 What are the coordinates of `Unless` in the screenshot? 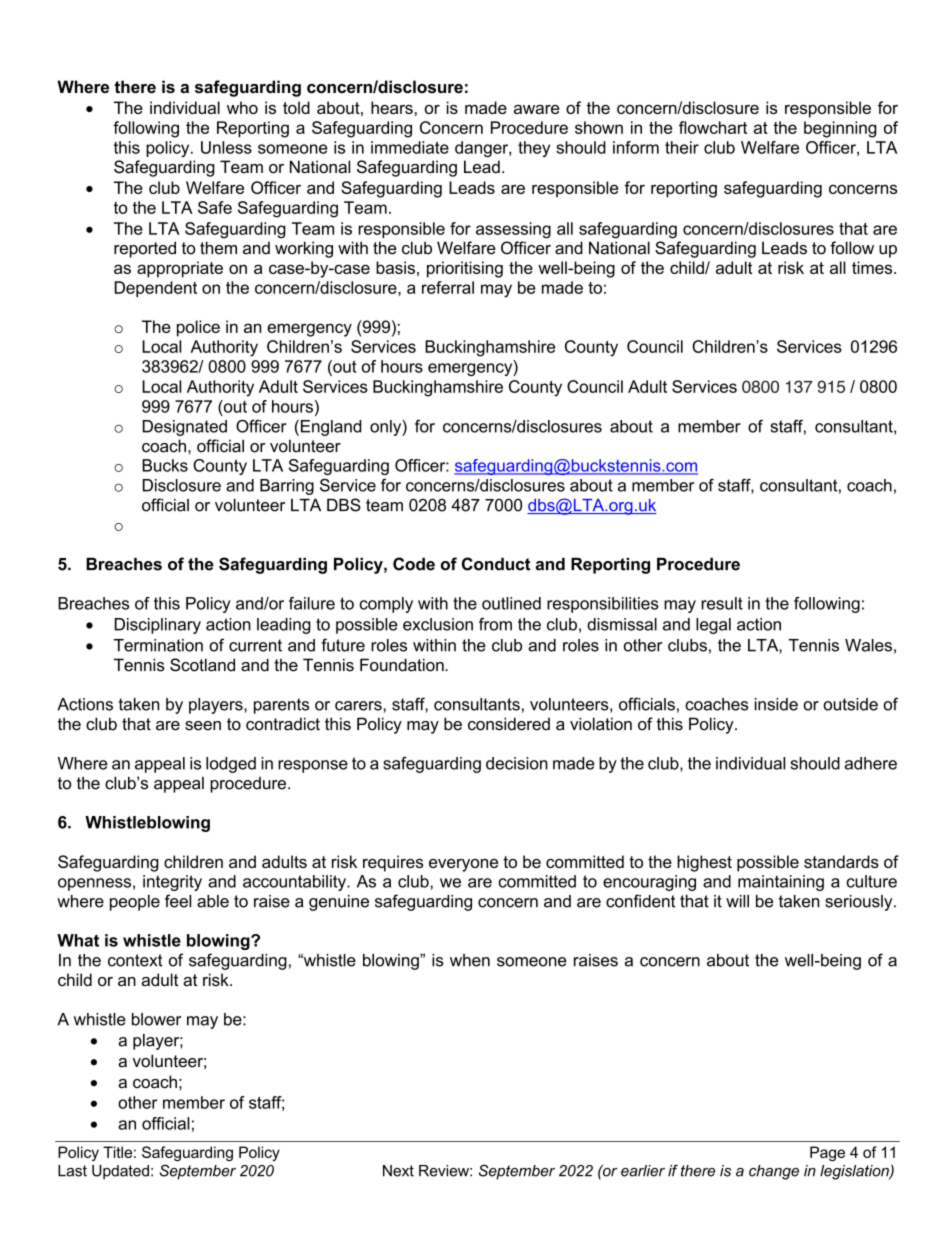 It's located at (226, 147).
